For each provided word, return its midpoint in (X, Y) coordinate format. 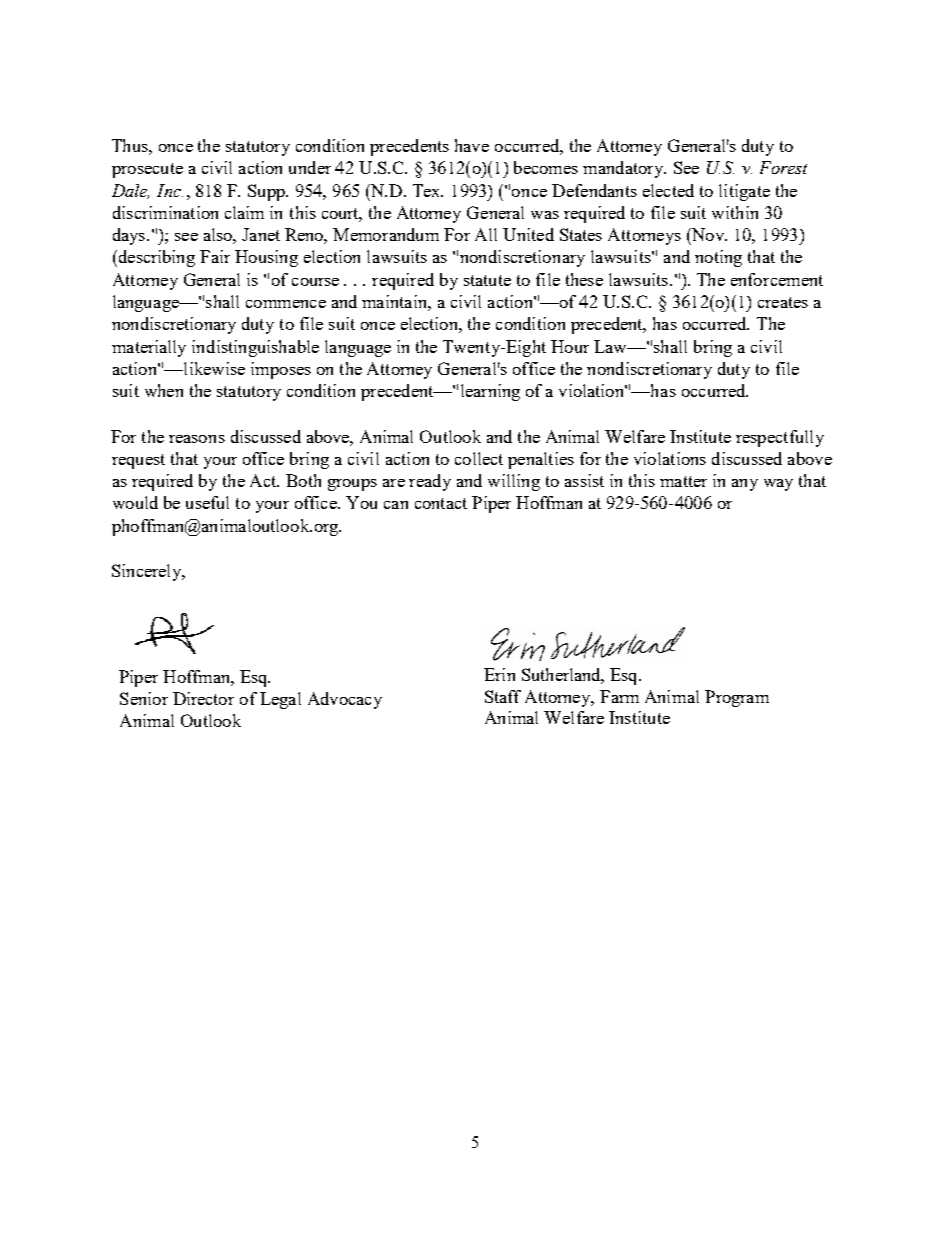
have (472, 145)
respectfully (780, 438)
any (745, 485)
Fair (215, 256)
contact (441, 503)
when (164, 390)
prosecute (147, 170)
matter (683, 481)
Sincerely (148, 572)
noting (718, 258)
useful (207, 502)
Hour (570, 346)
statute (487, 280)
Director (203, 698)
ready (430, 482)
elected (668, 190)
